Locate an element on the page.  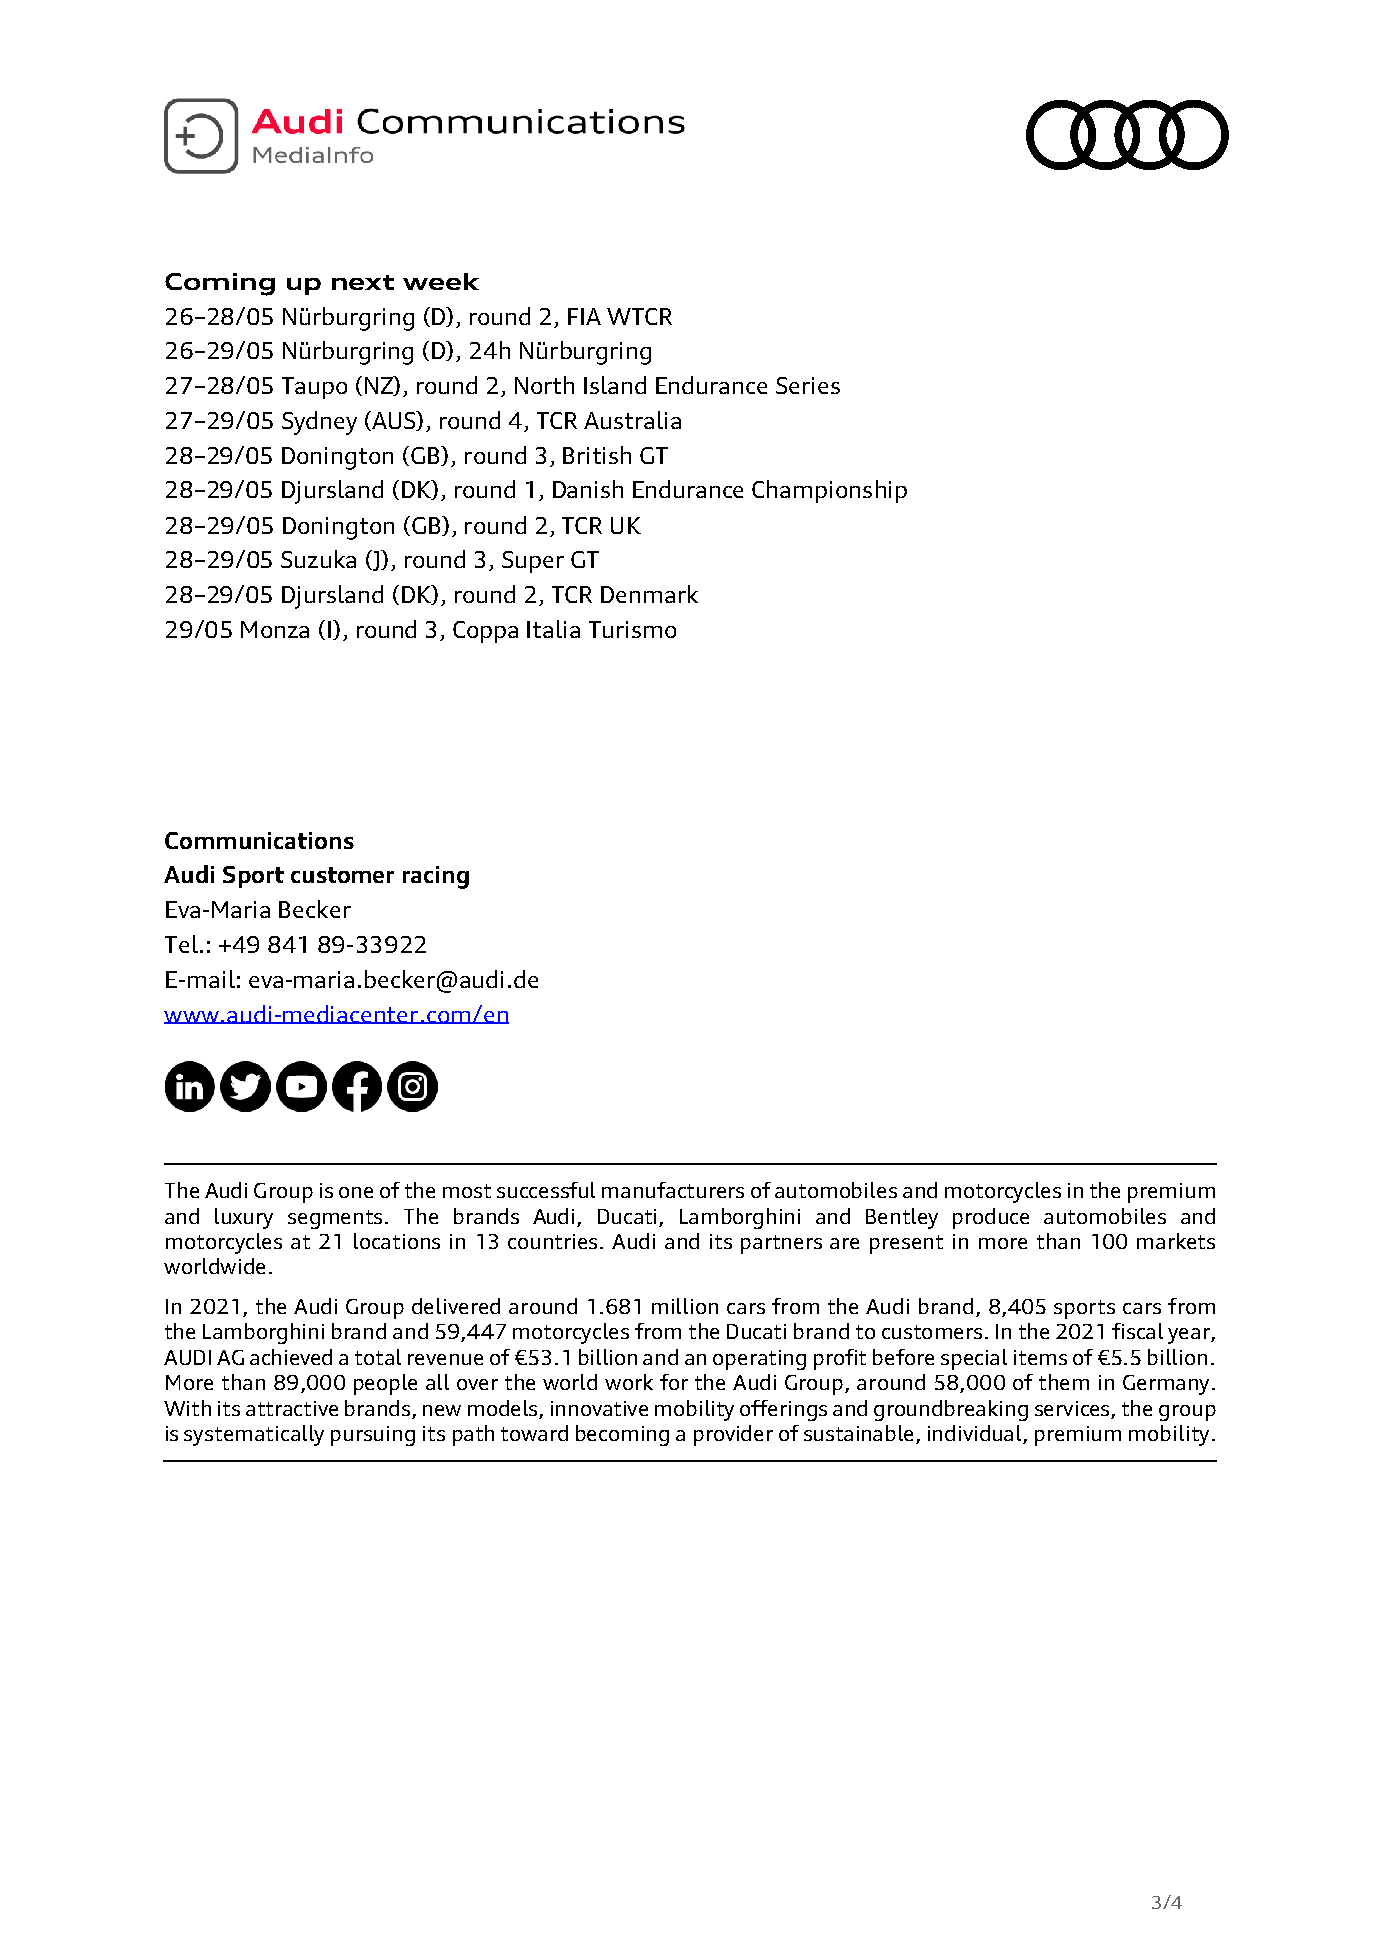
Series is located at coordinates (808, 385).
